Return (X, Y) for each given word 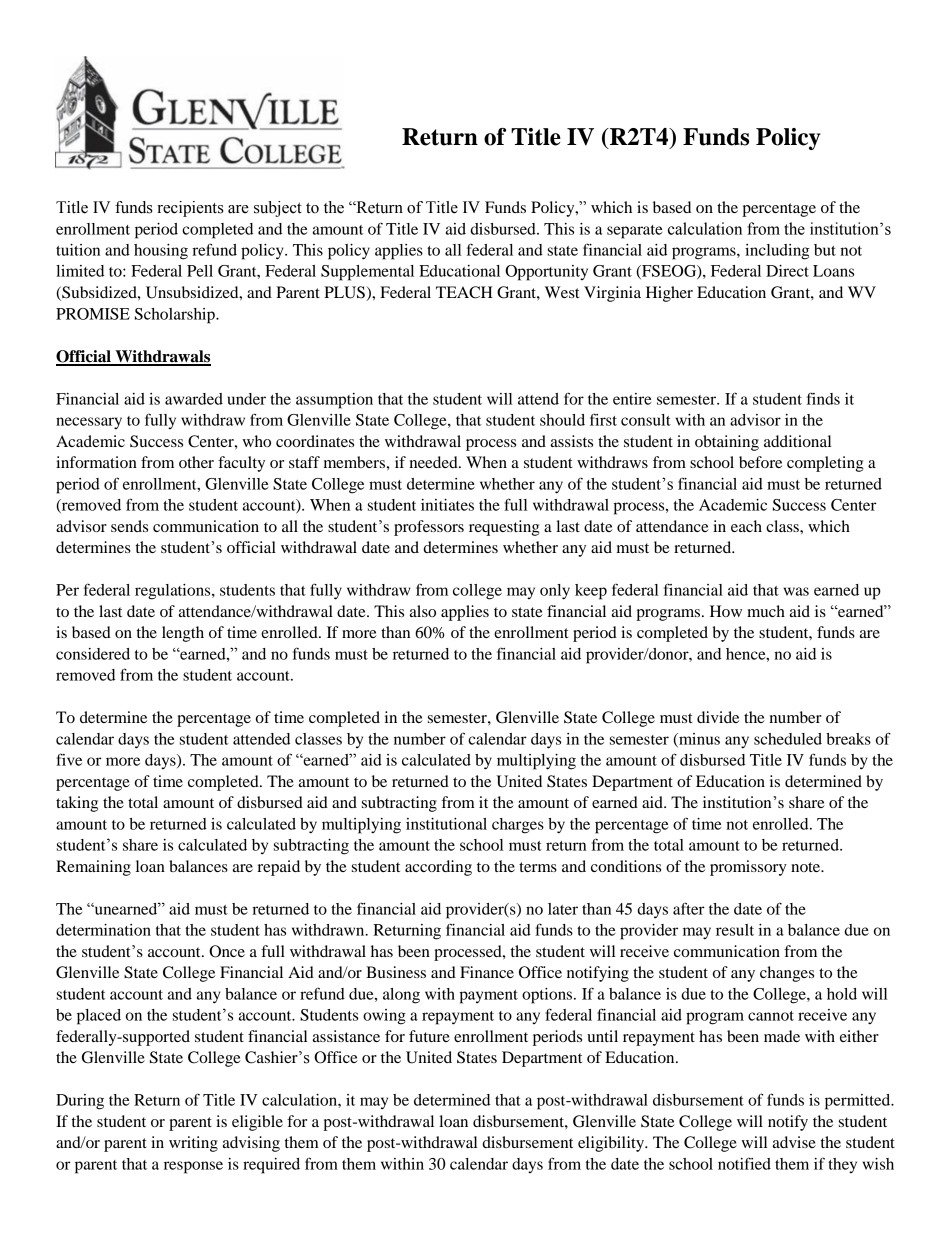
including (777, 252)
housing (161, 252)
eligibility (612, 1144)
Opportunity (546, 273)
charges (518, 826)
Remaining (93, 868)
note (807, 867)
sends (129, 526)
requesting (504, 528)
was (796, 591)
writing (193, 1144)
